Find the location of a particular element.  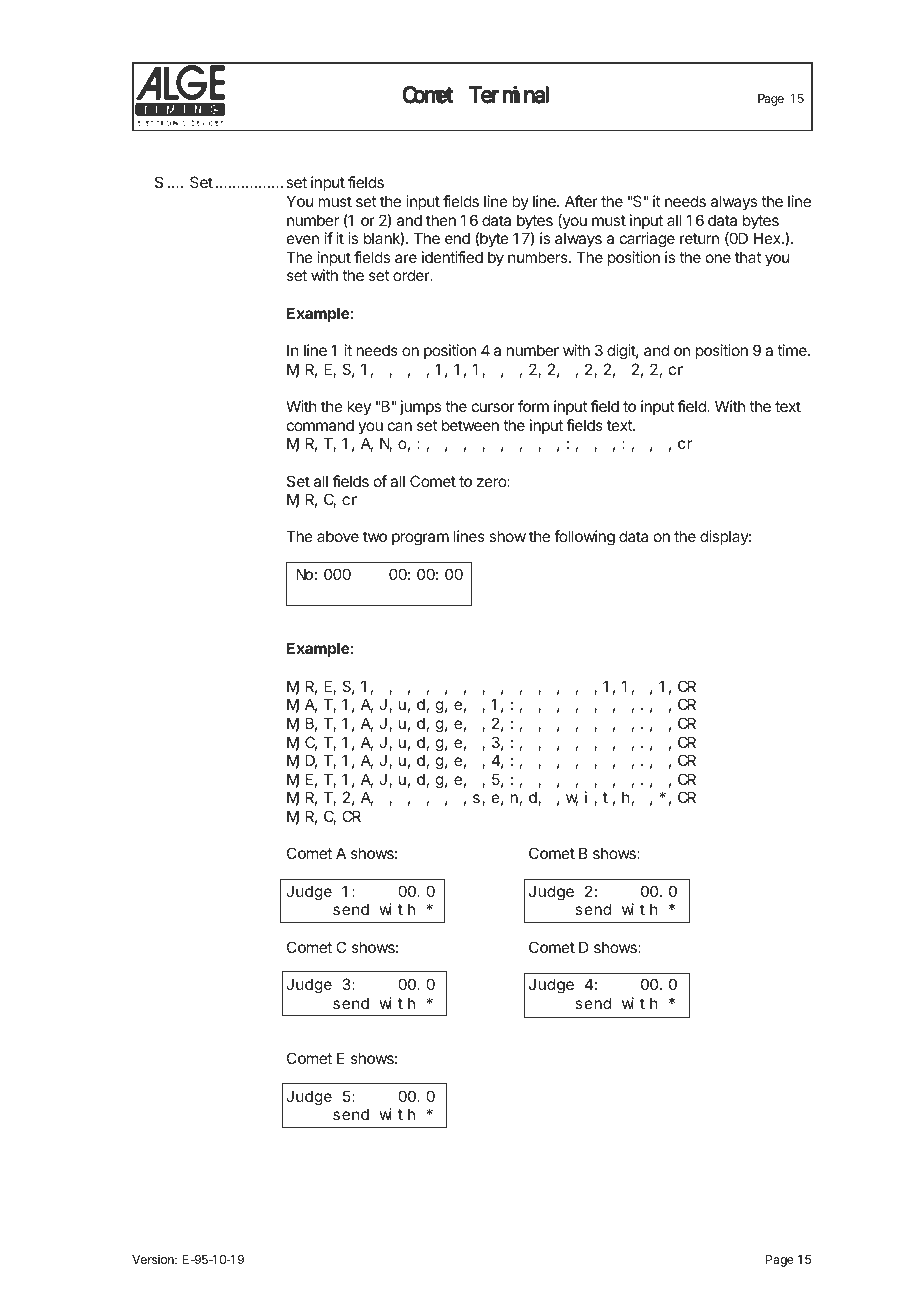

time is located at coordinates (793, 350).
